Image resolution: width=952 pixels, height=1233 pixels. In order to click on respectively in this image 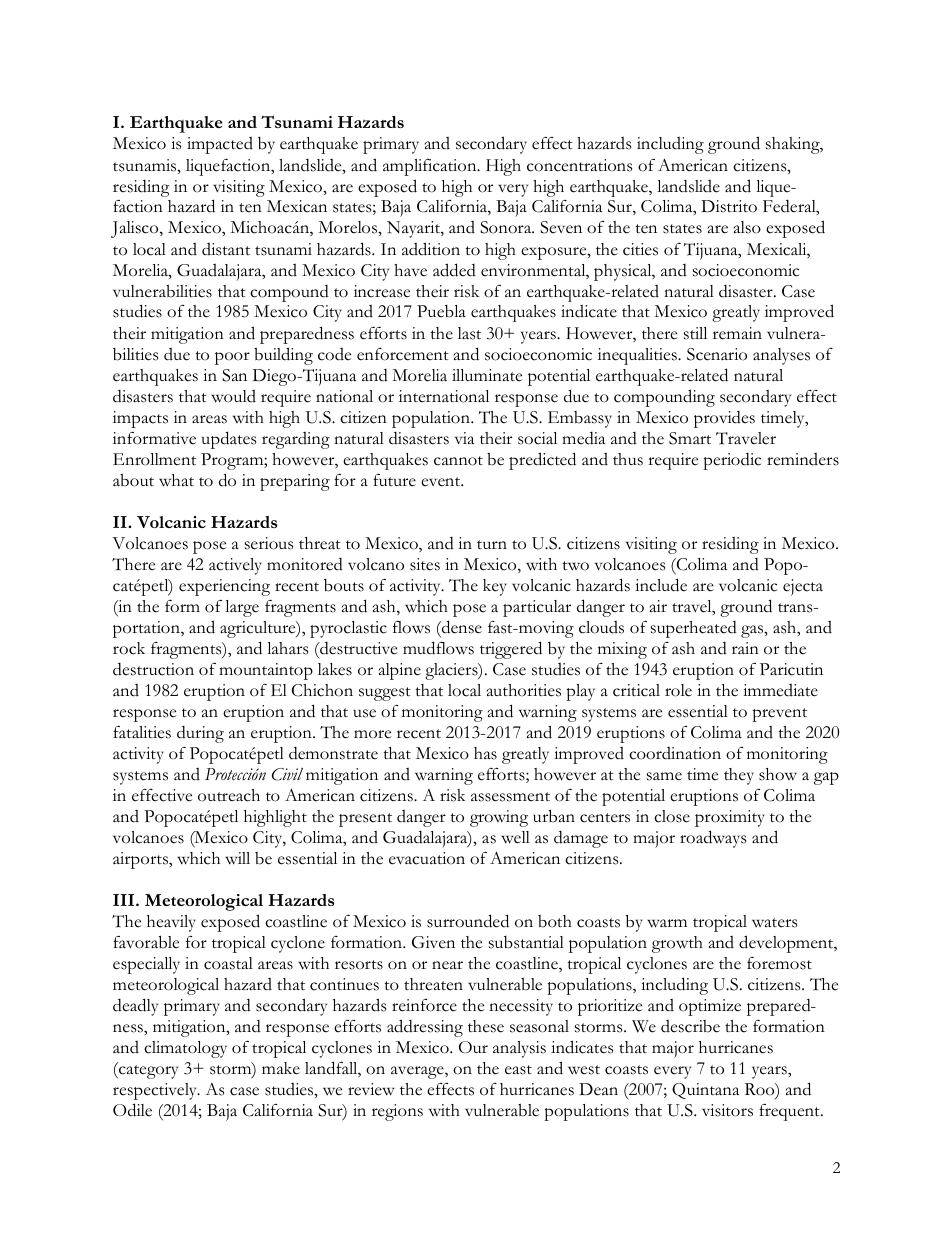, I will do `click(156, 1091)`.
